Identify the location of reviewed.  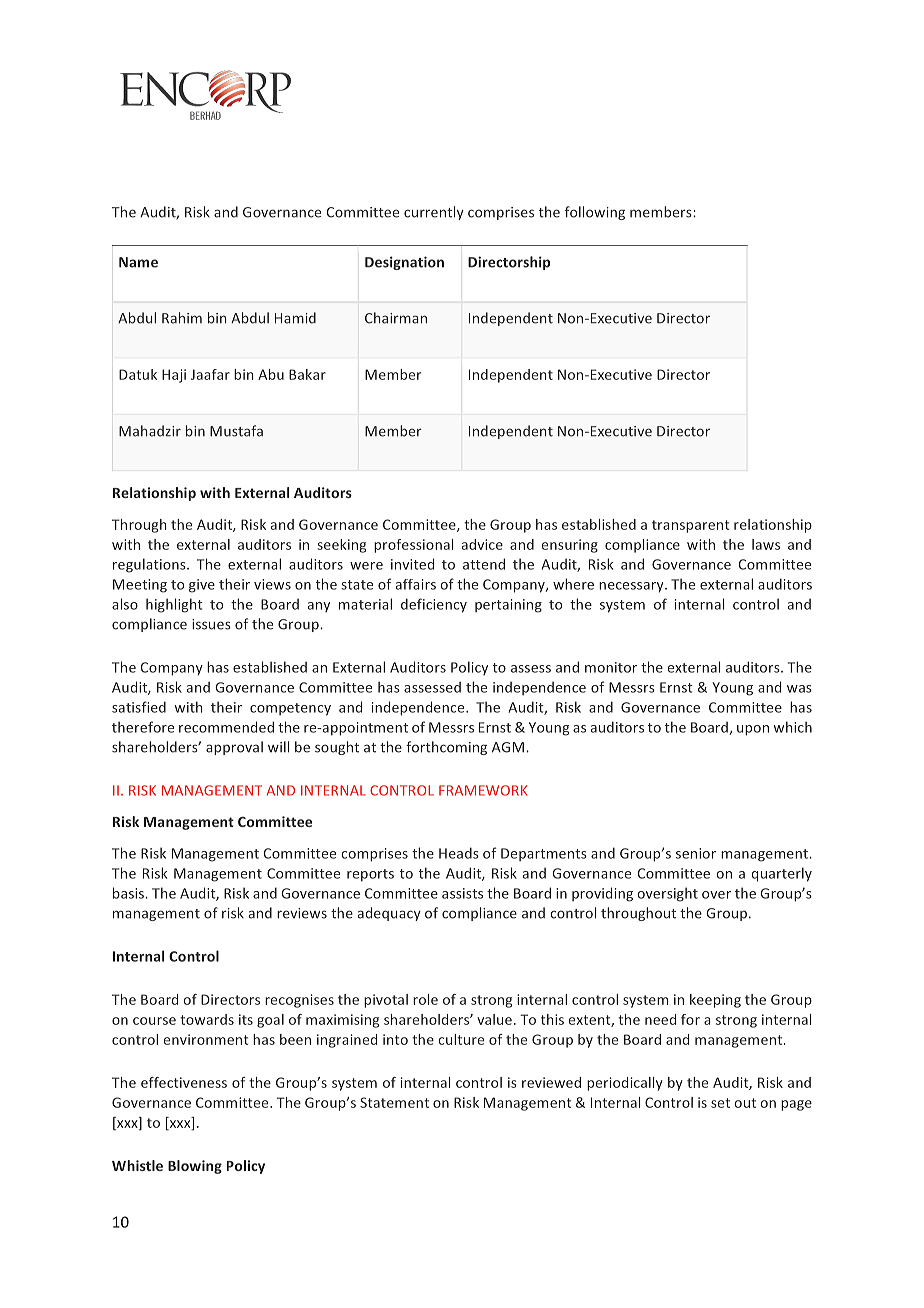
(551, 1082).
